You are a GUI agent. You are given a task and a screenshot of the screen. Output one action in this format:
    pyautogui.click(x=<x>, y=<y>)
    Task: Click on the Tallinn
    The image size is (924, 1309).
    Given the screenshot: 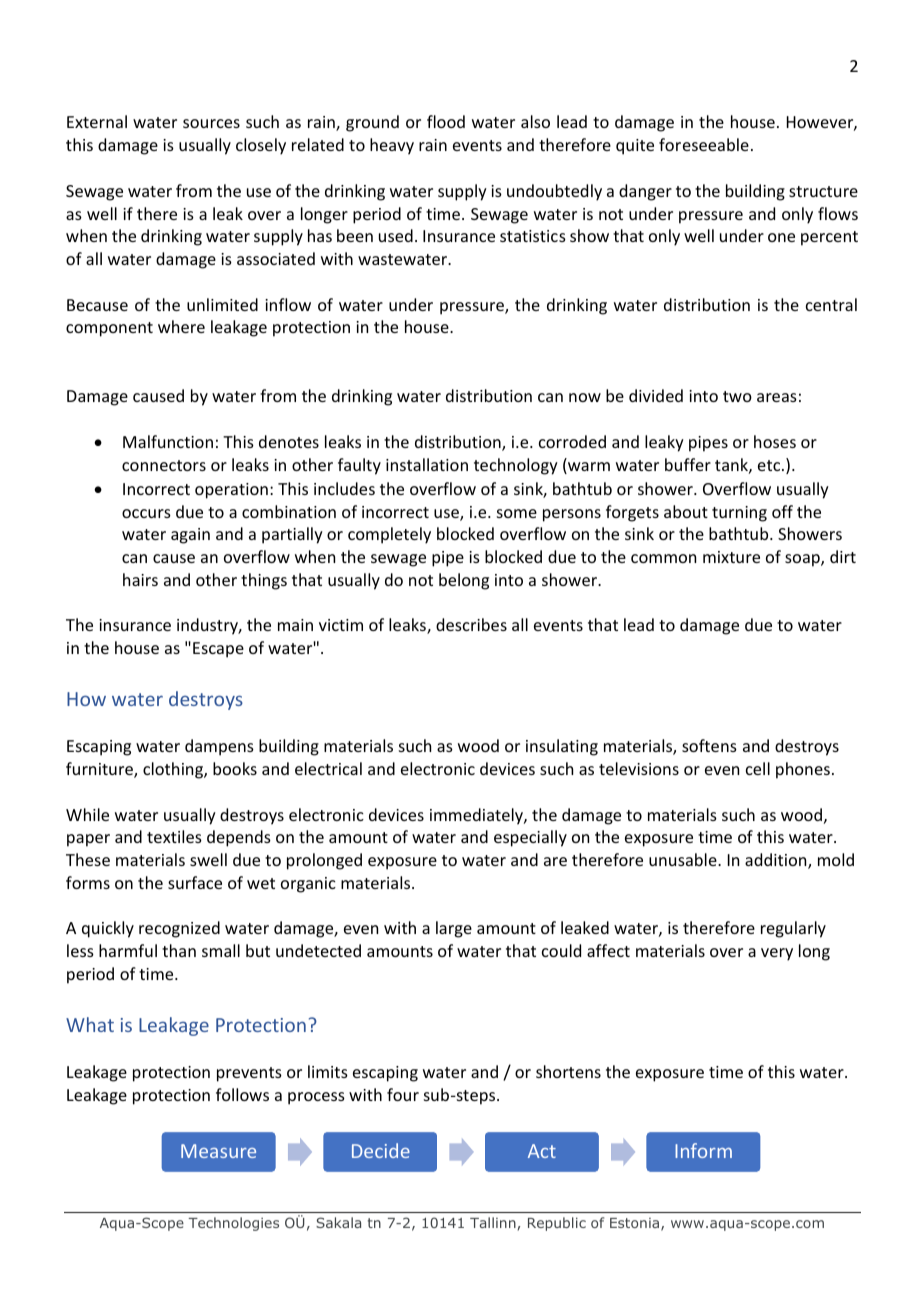 What is the action you would take?
    pyautogui.click(x=493, y=1222)
